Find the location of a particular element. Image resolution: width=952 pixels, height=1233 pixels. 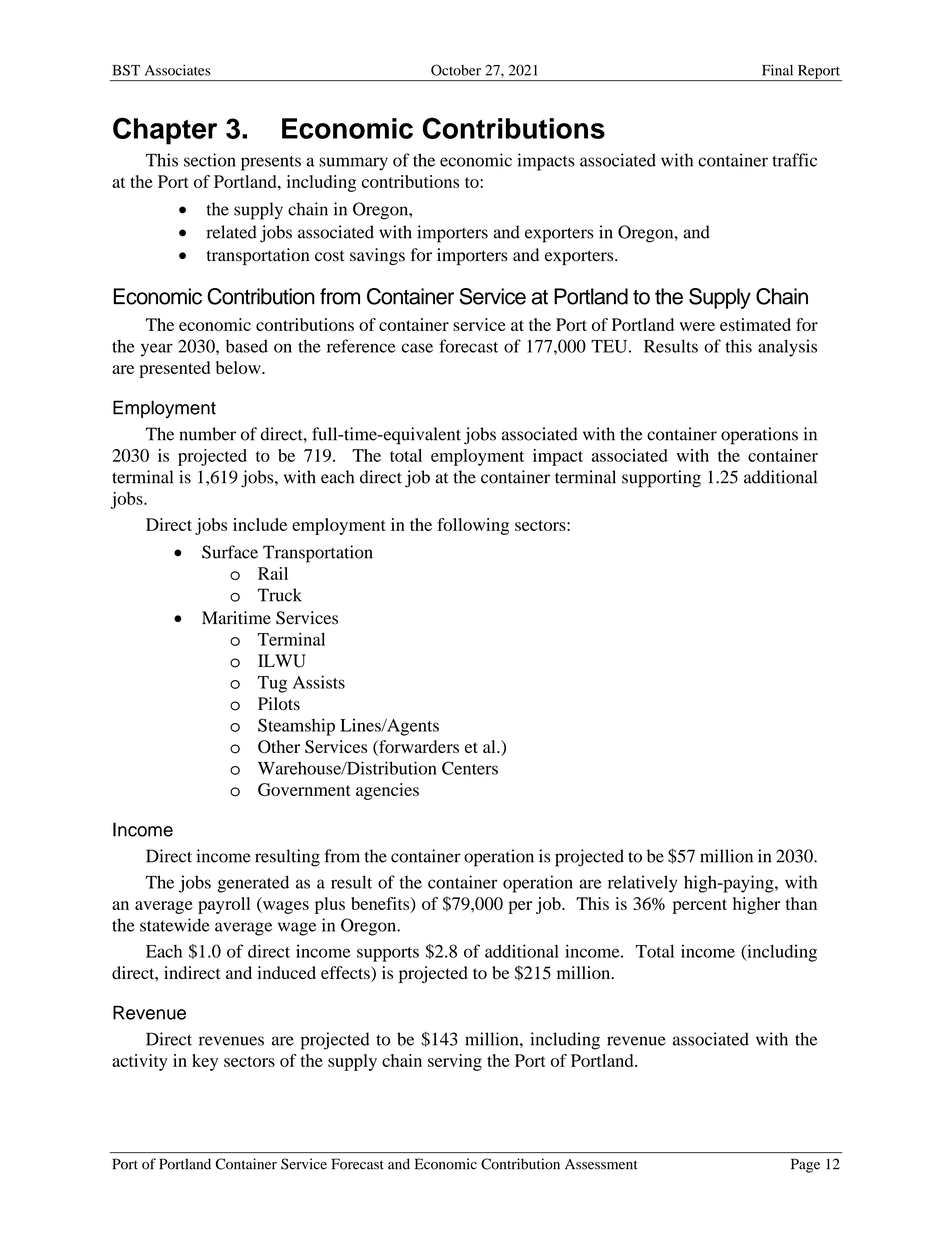

payroll is located at coordinates (224, 905).
